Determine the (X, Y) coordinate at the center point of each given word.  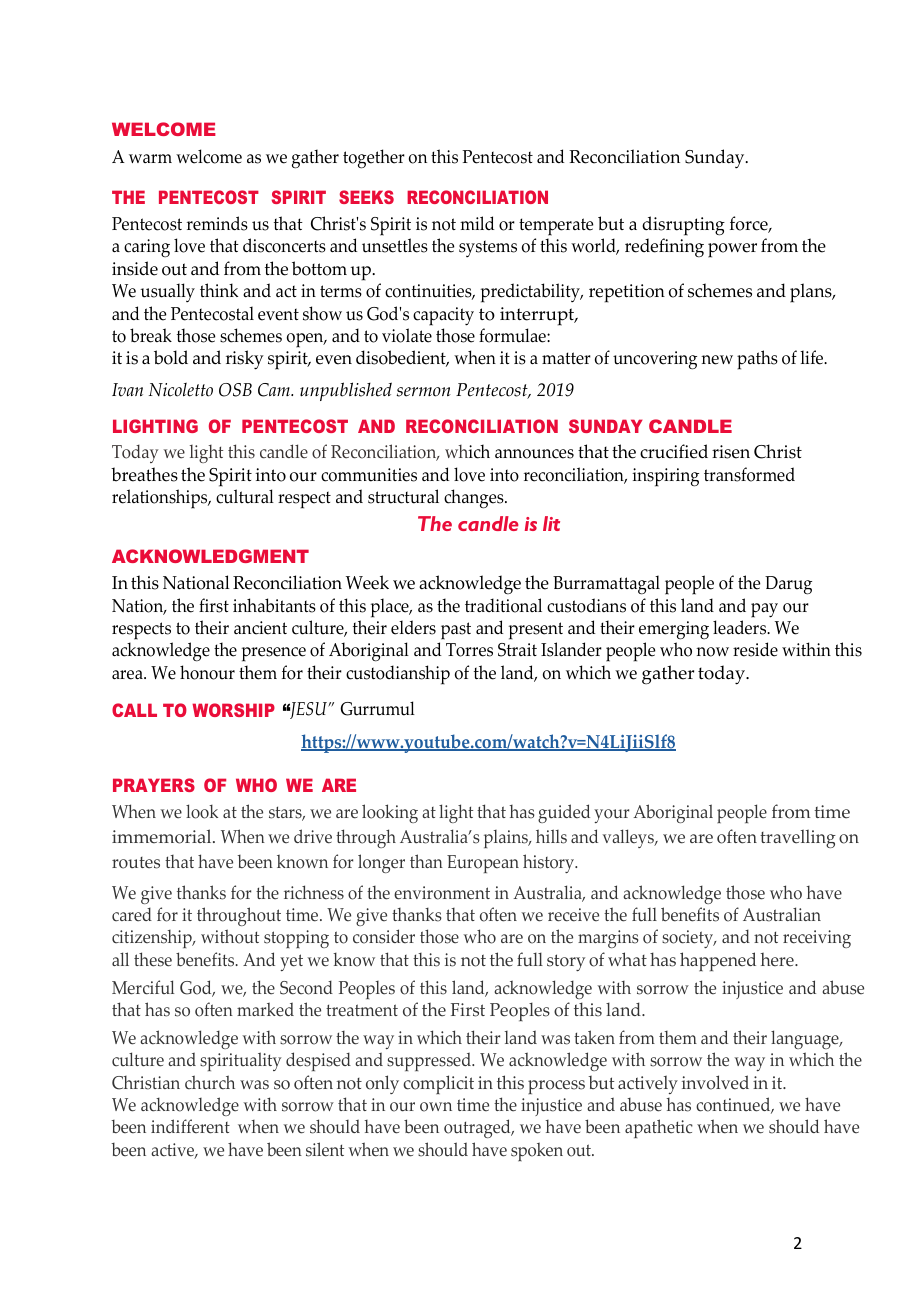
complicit (438, 1084)
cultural (245, 496)
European (483, 864)
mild (477, 223)
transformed (749, 474)
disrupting (683, 226)
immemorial (163, 836)
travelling (798, 838)
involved (715, 1082)
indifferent (190, 1126)
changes (475, 499)
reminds (217, 223)
